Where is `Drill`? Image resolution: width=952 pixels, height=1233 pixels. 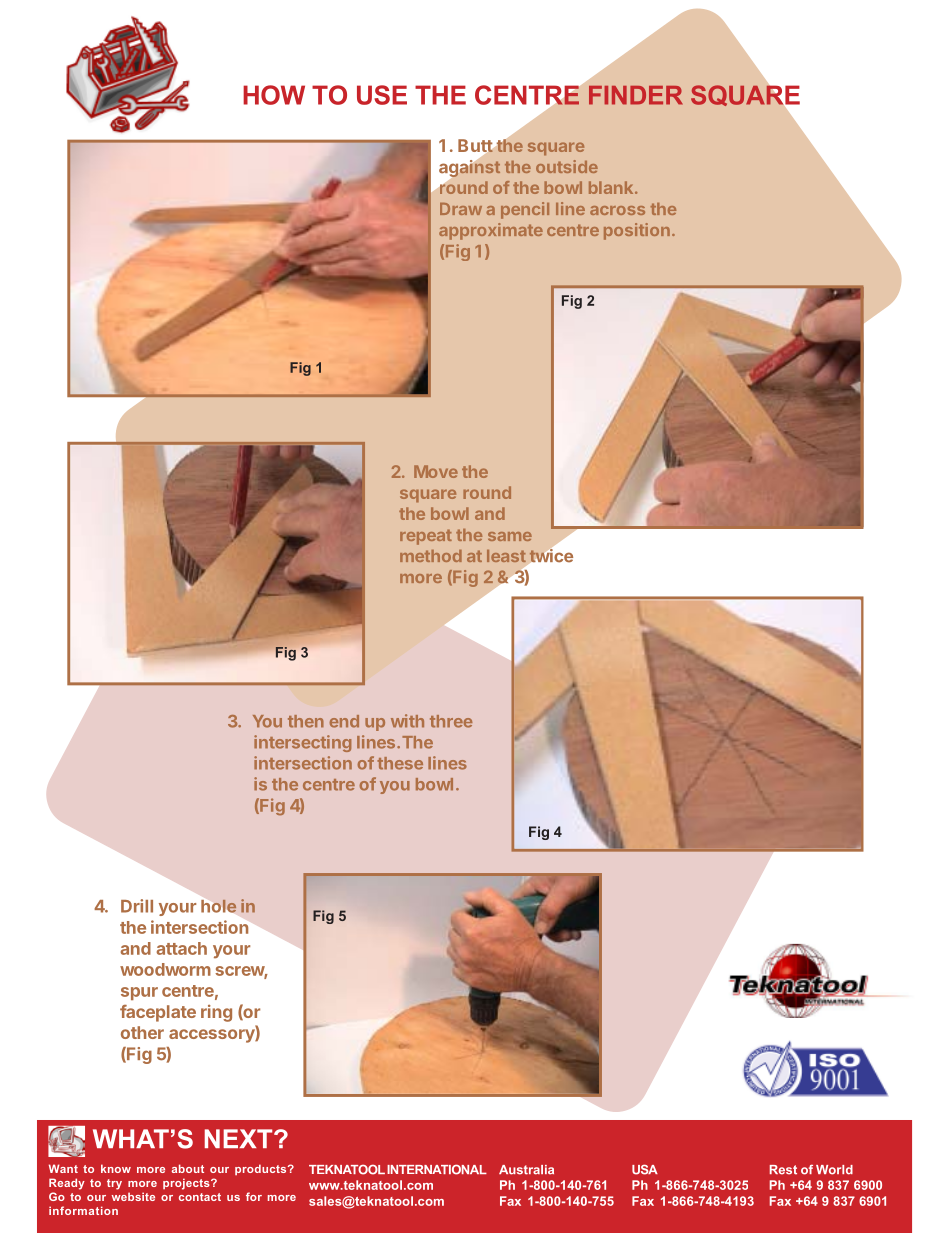 Drill is located at coordinates (137, 906).
